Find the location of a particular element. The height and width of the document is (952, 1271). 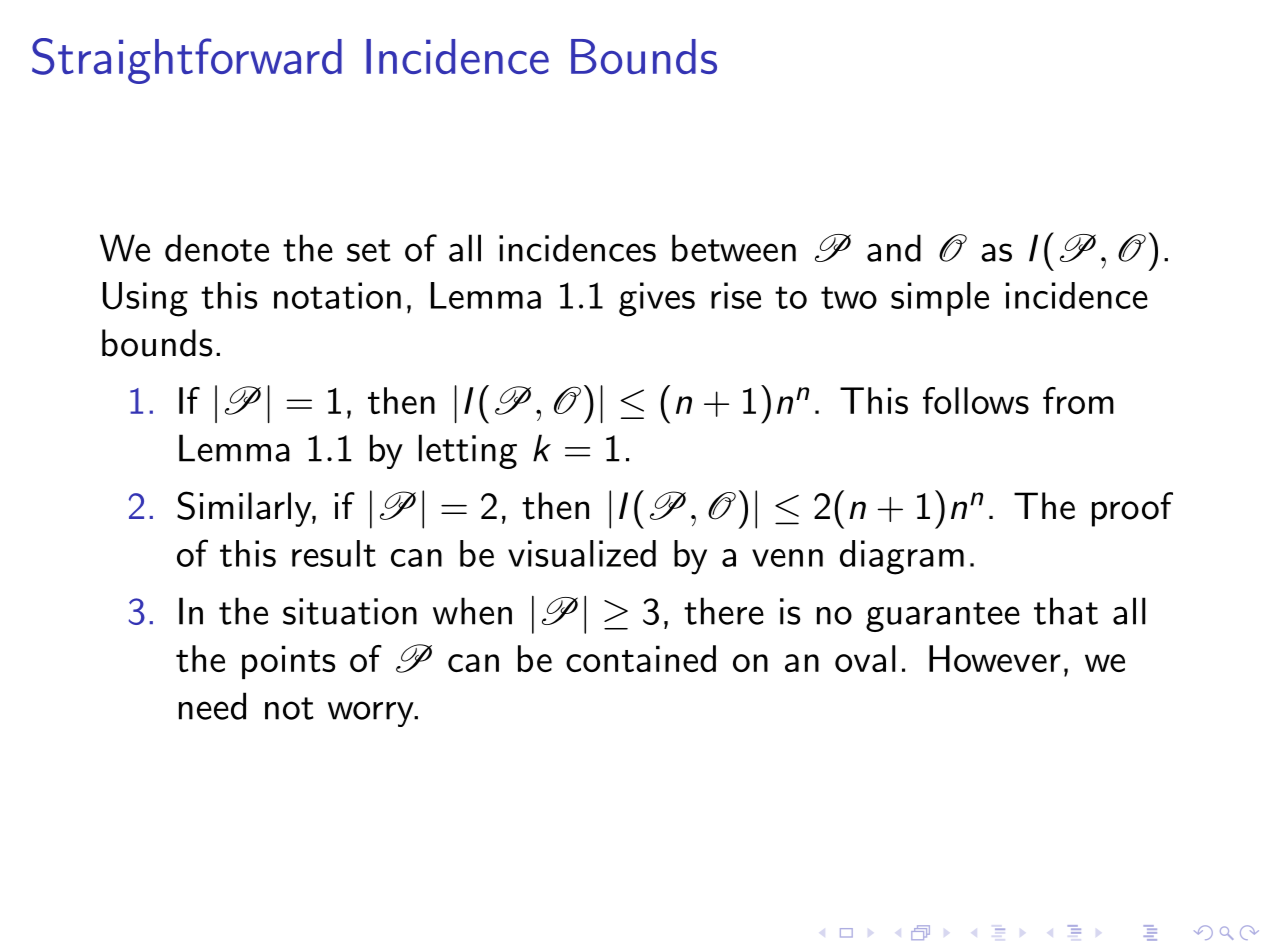

diagram is located at coordinates (902, 557).
